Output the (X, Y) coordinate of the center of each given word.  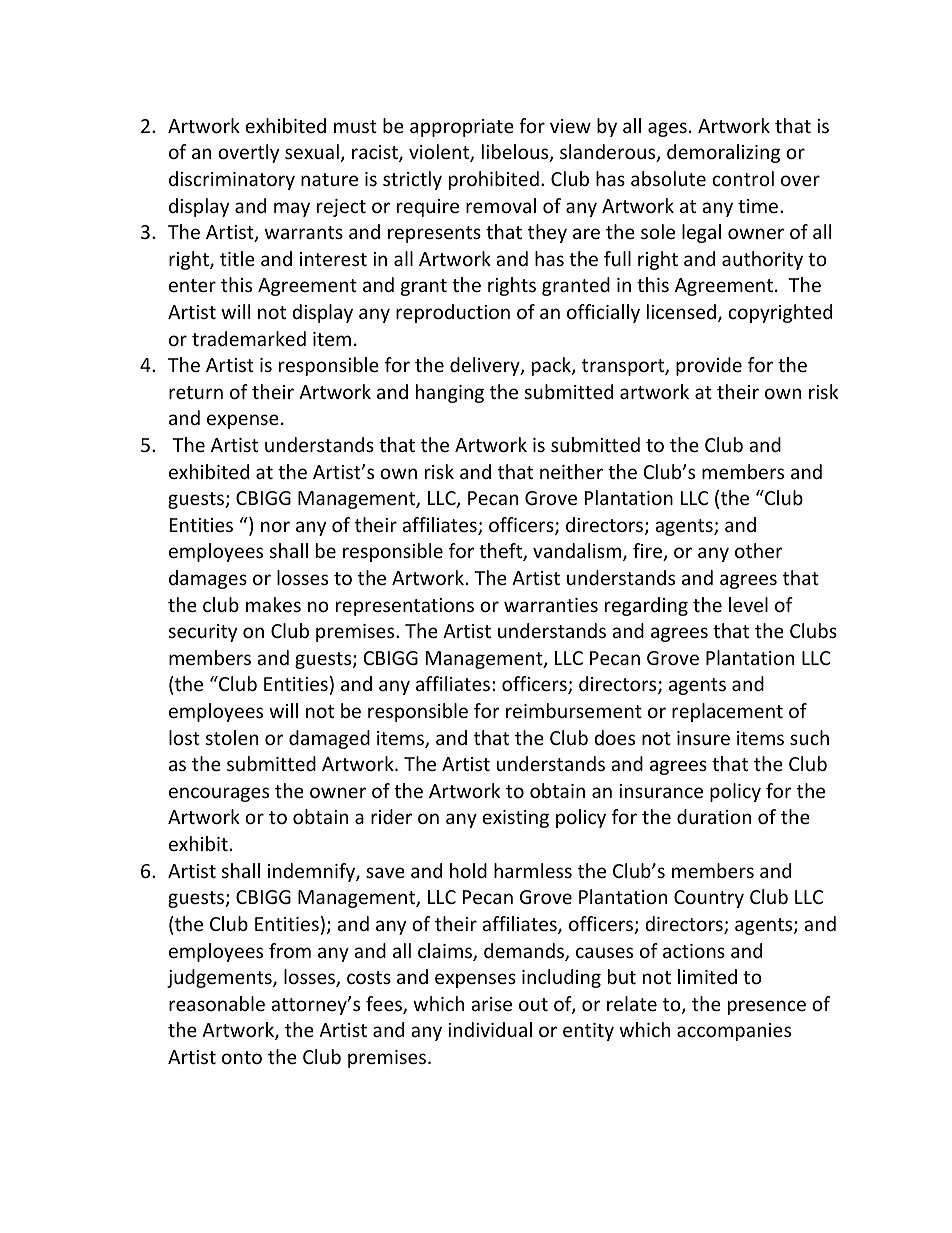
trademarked (249, 338)
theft (501, 552)
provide (709, 366)
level (748, 604)
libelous (516, 153)
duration (714, 816)
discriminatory (232, 180)
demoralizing (723, 153)
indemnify (312, 872)
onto (242, 1057)
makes (273, 604)
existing (515, 819)
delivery (486, 366)
